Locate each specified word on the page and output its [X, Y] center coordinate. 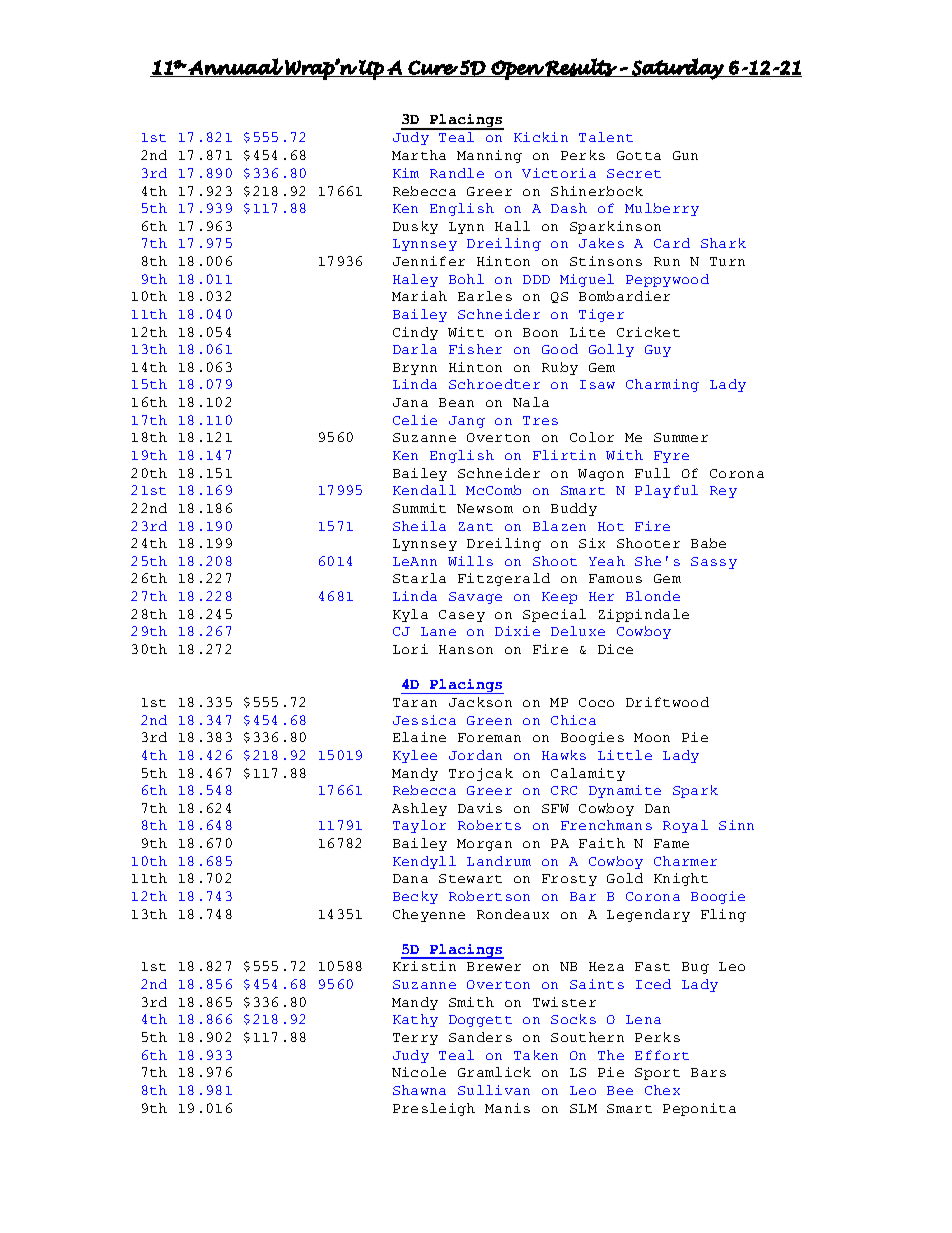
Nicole [419, 1072]
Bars [708, 1072]
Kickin [541, 137]
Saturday [677, 69]
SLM [583, 1108]
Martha [419, 155]
